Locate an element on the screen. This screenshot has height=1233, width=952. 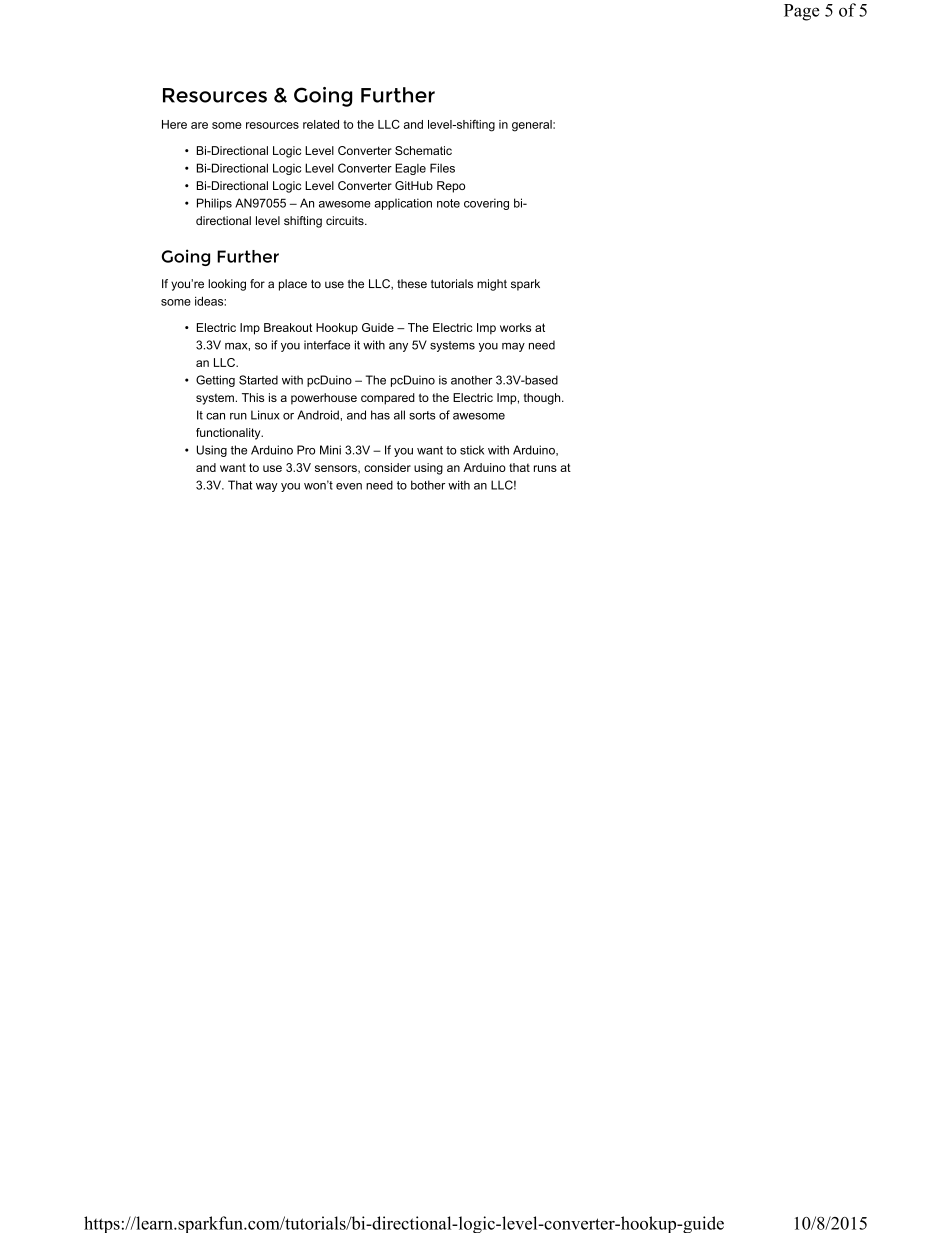
Philips is located at coordinates (214, 204).
